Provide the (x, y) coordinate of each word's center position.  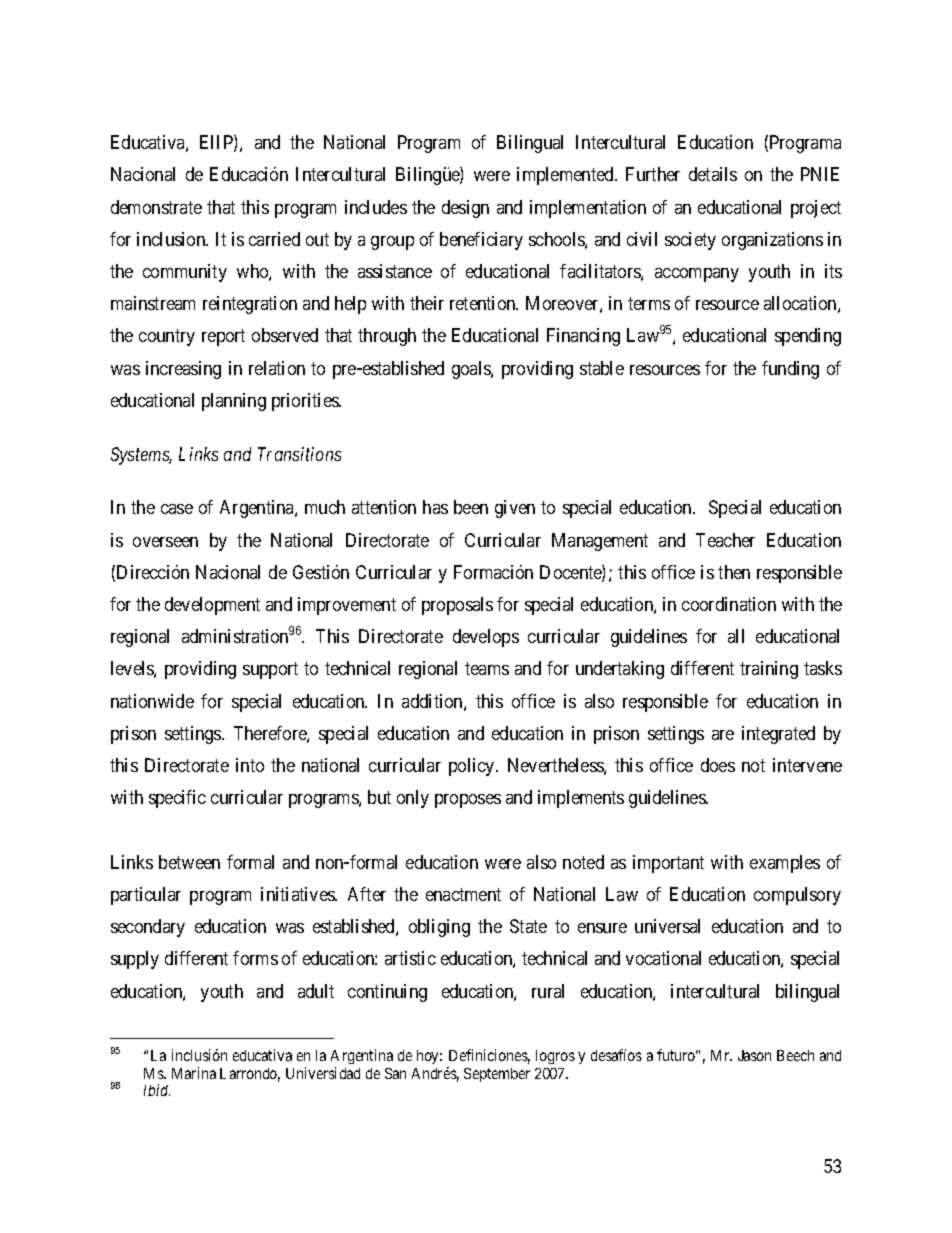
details (713, 174)
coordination (729, 604)
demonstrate (156, 207)
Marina (194, 1073)
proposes (468, 801)
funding (790, 370)
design (465, 209)
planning (234, 402)
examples (785, 864)
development (212, 606)
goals (472, 370)
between (189, 862)
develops (486, 638)
